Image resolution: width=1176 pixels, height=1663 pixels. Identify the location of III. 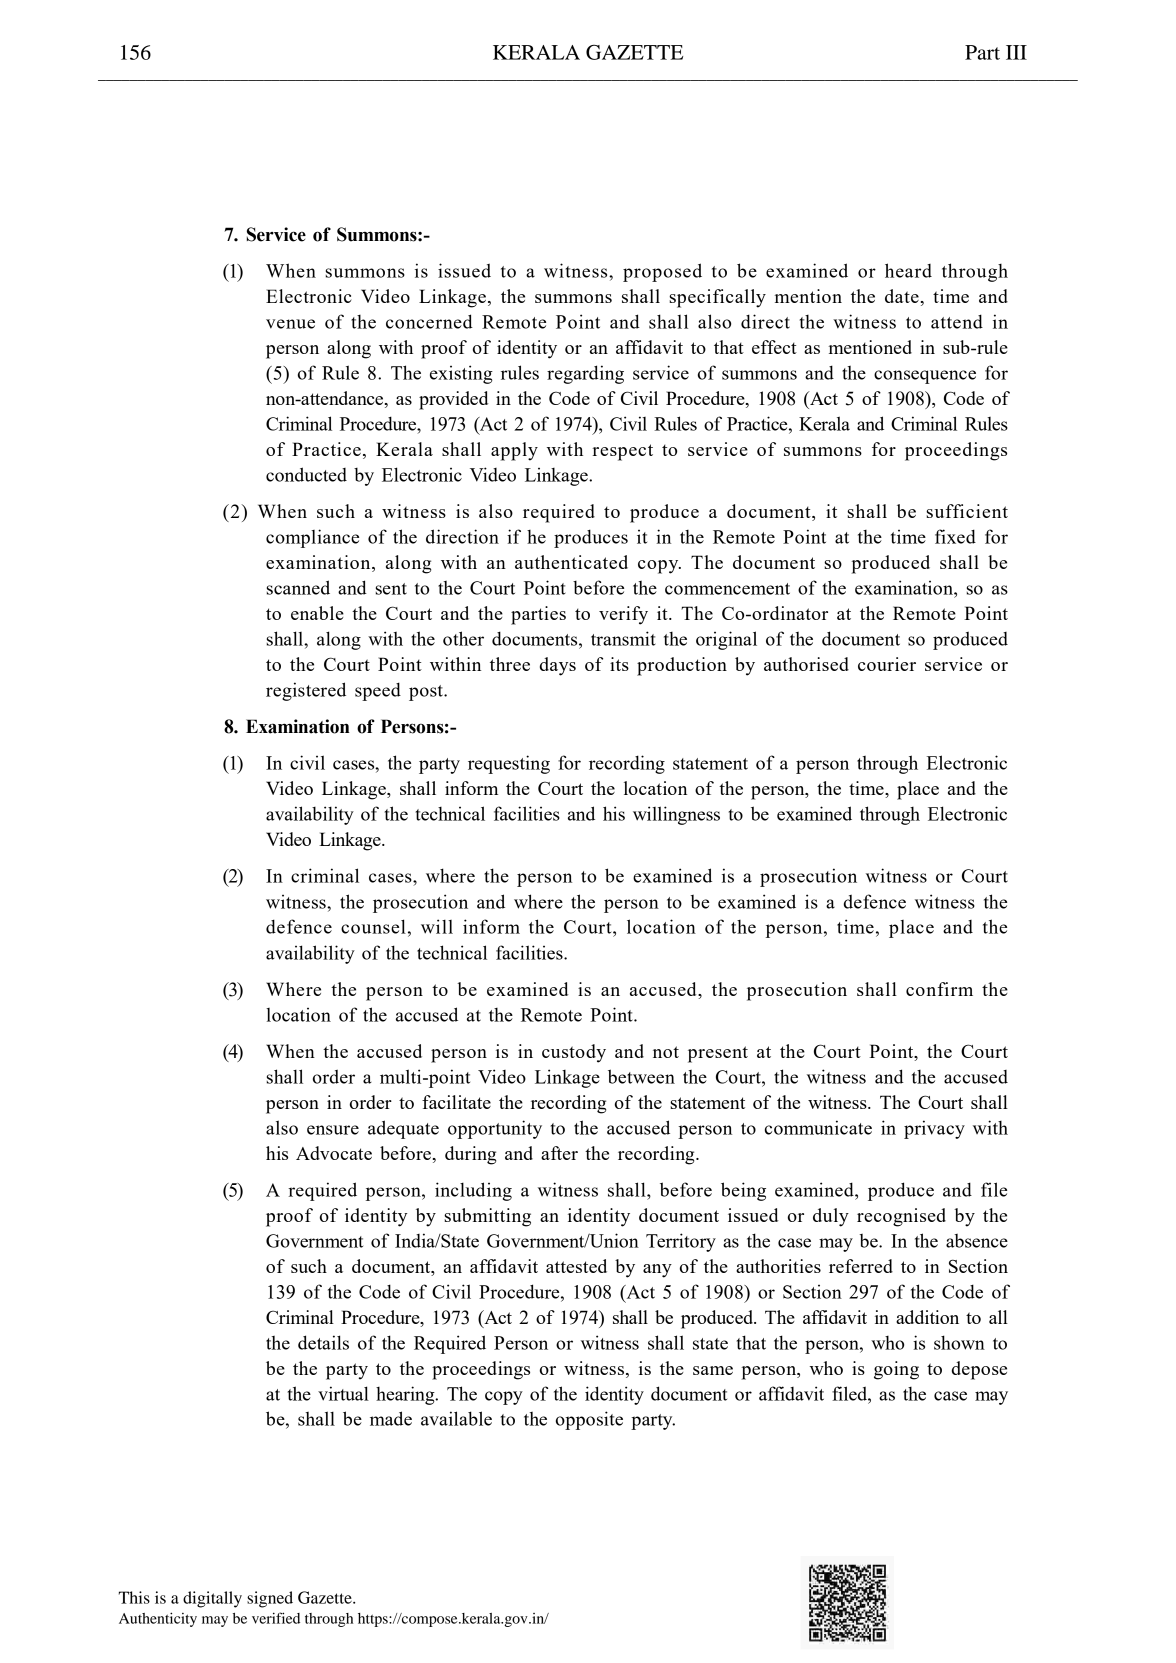
(1016, 52).
